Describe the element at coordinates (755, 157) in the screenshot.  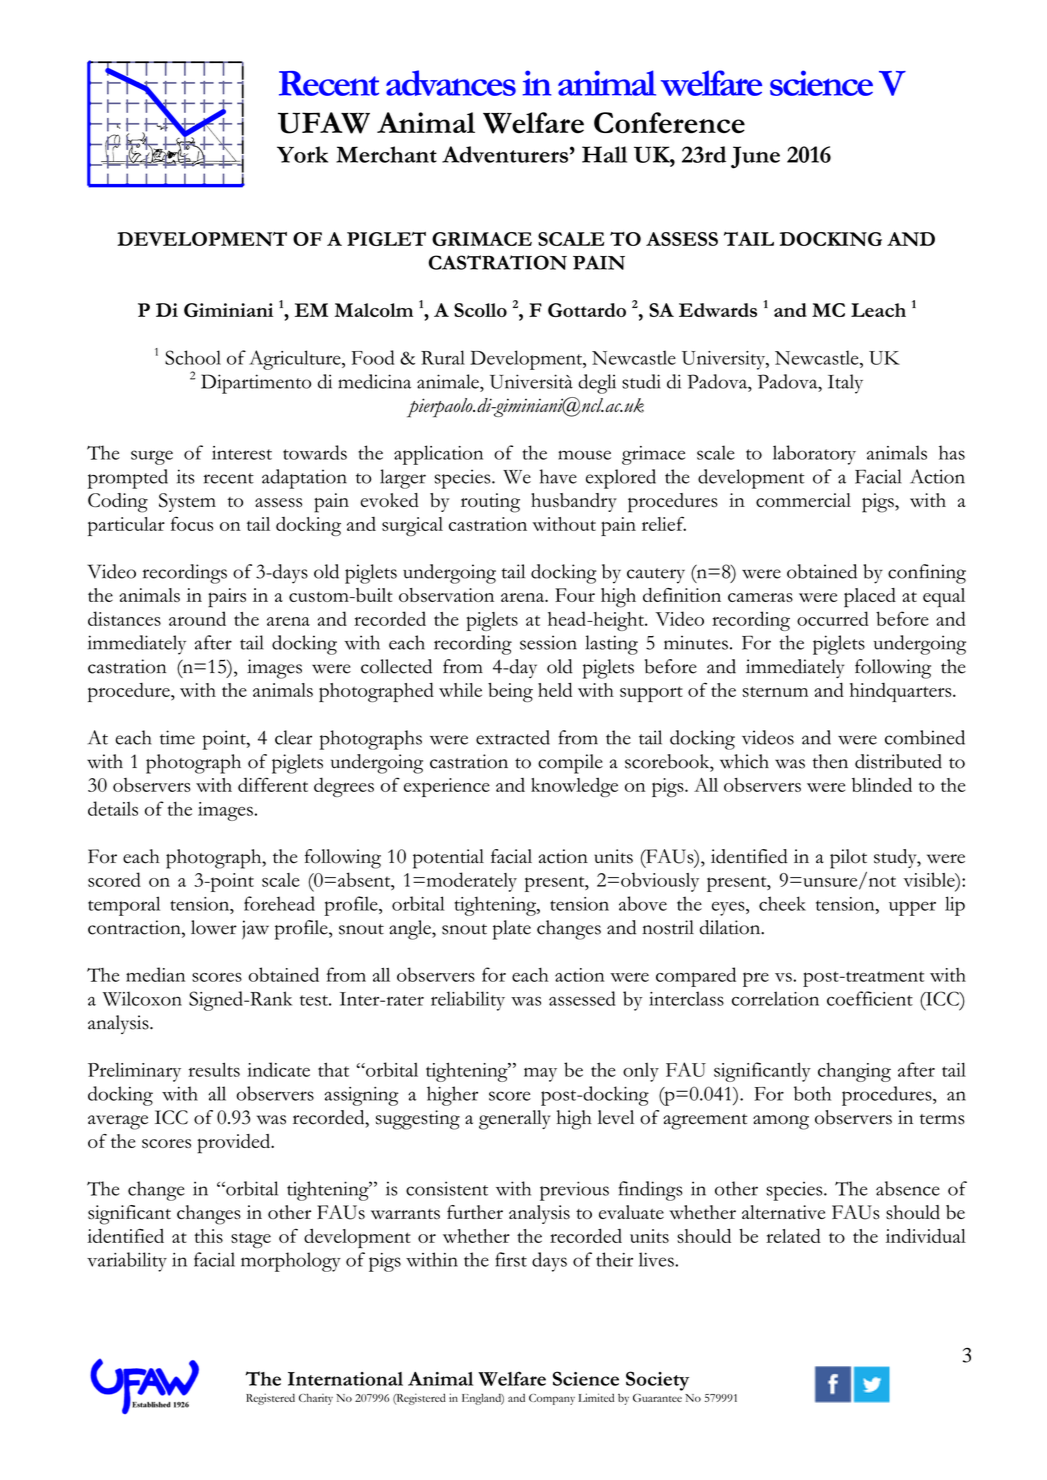
I see `June` at that location.
